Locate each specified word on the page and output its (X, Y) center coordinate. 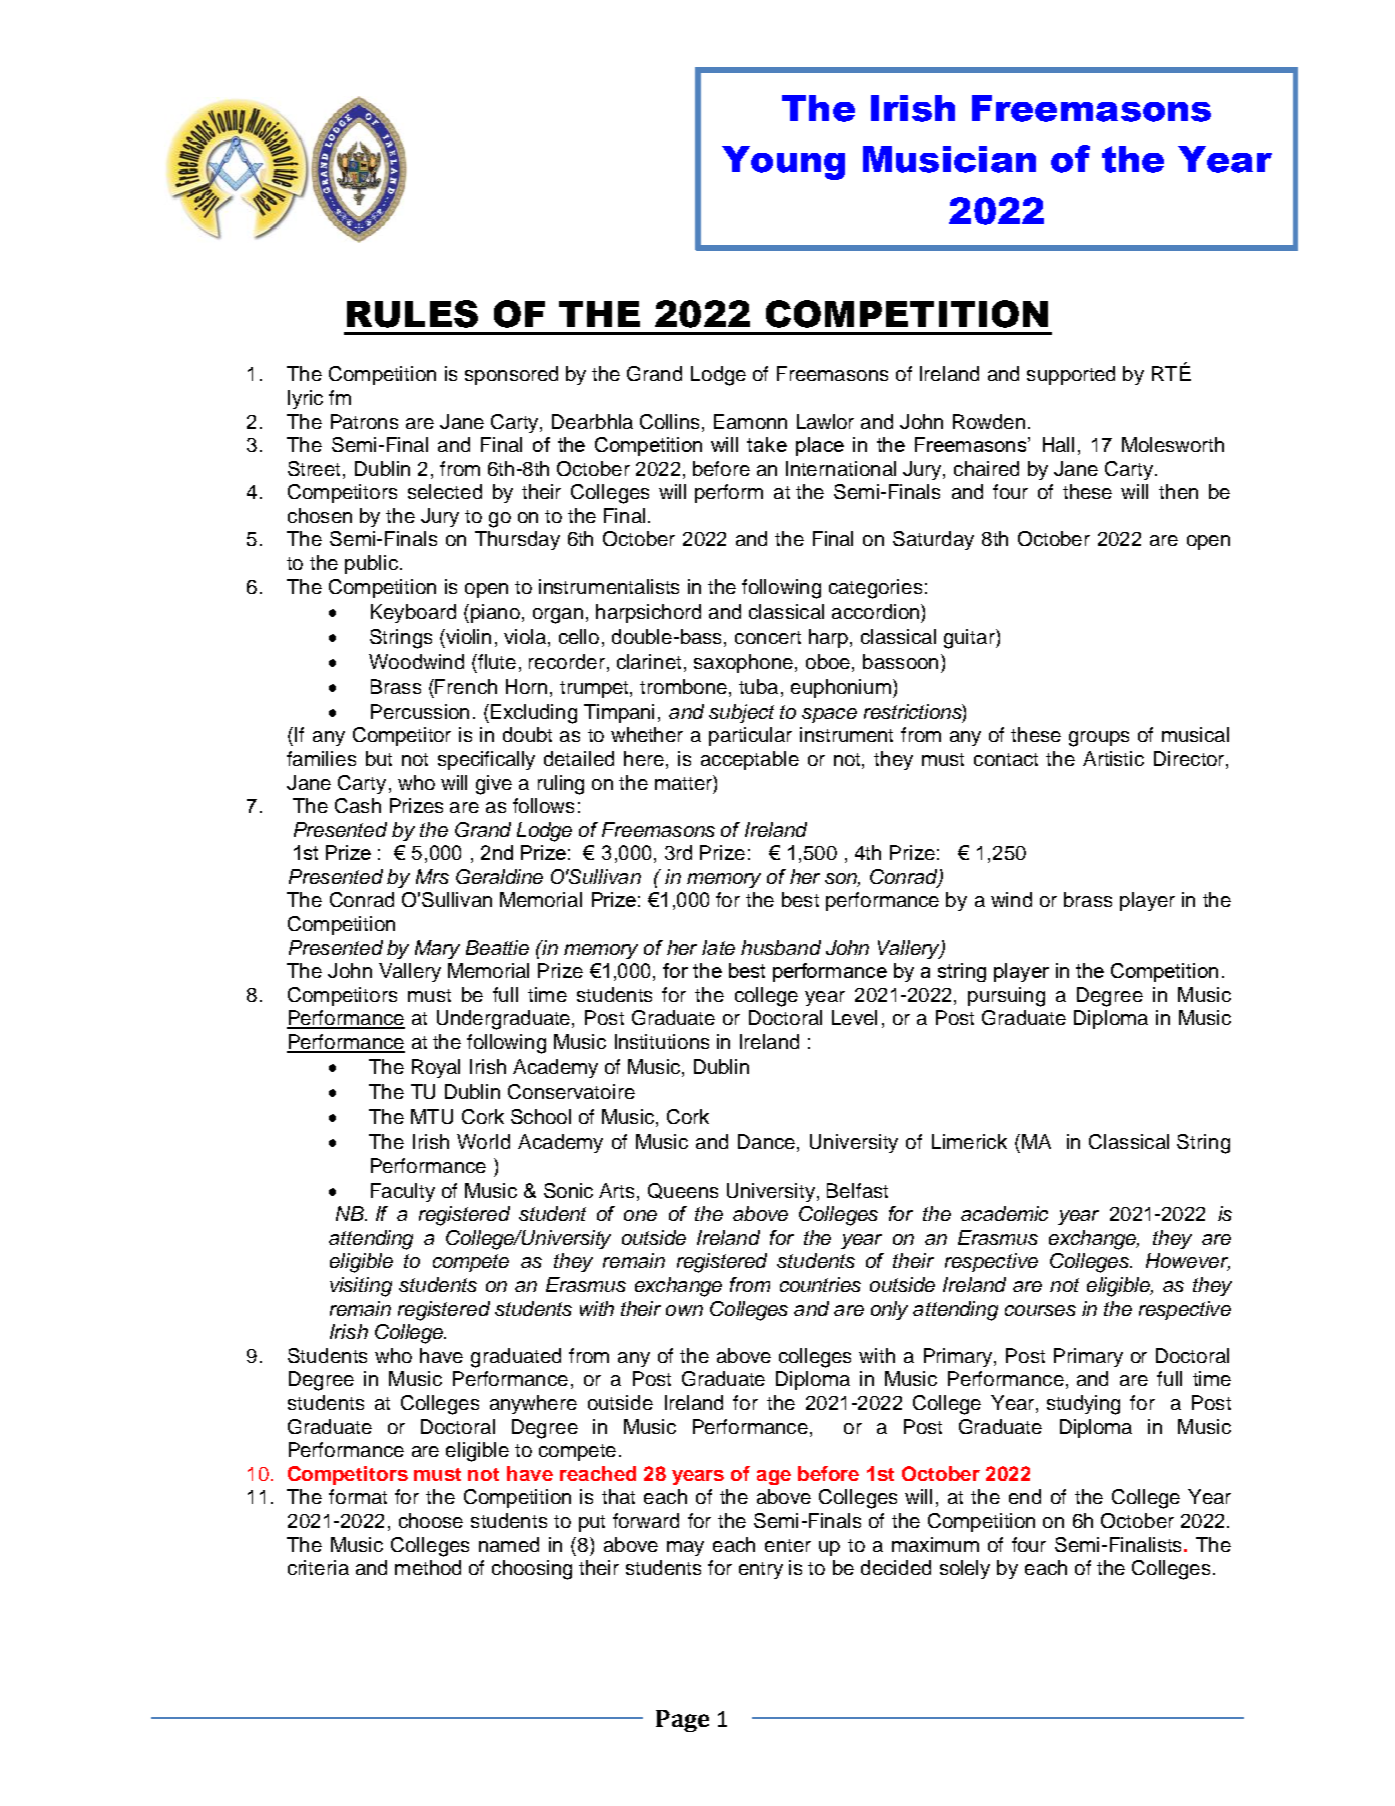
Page (682, 1721)
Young (783, 163)
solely (965, 1569)
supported (1071, 375)
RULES (412, 314)
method (428, 1567)
